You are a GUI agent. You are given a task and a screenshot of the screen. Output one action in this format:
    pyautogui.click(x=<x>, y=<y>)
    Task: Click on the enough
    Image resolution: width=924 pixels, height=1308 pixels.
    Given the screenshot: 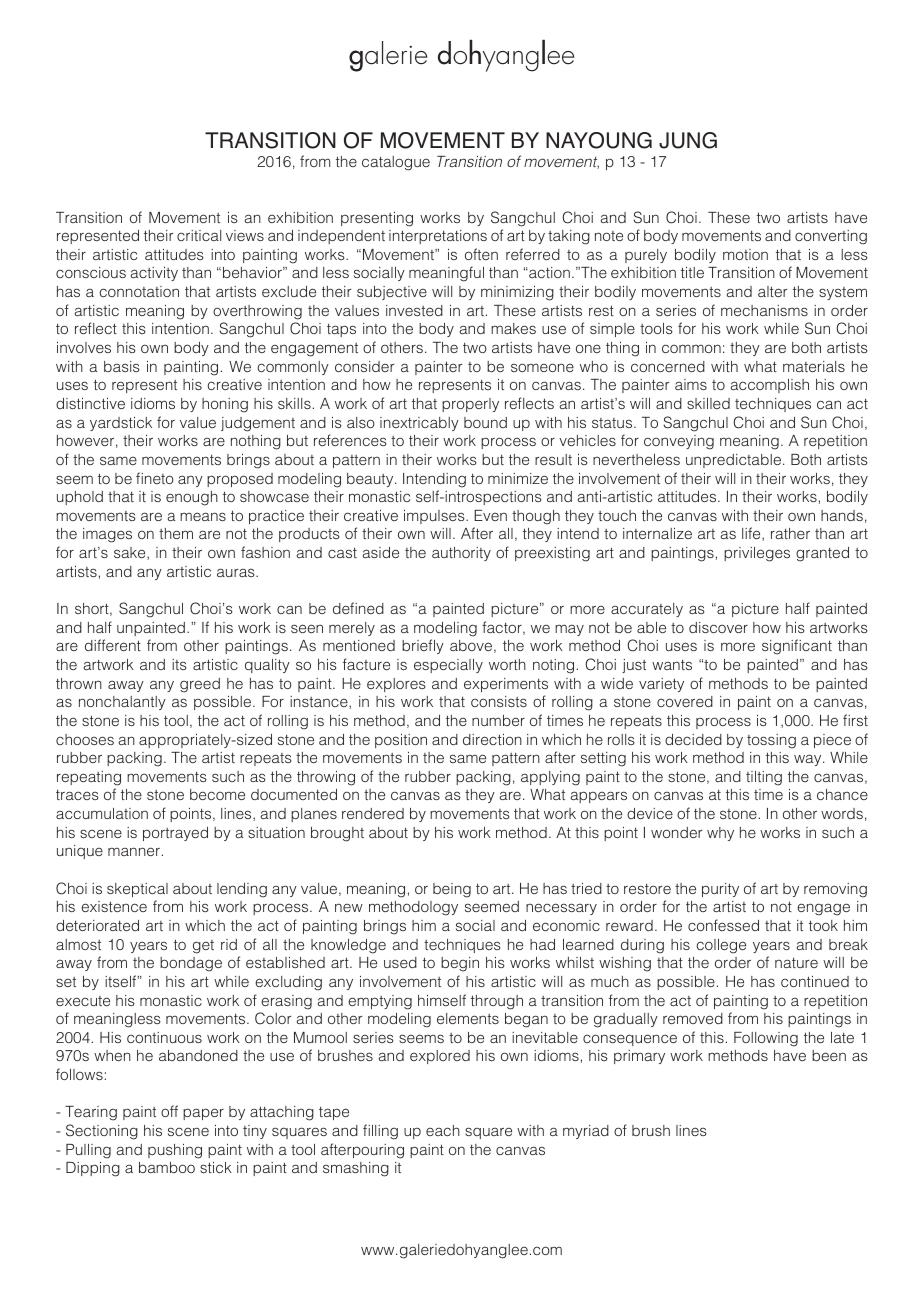 What is the action you would take?
    pyautogui.click(x=192, y=498)
